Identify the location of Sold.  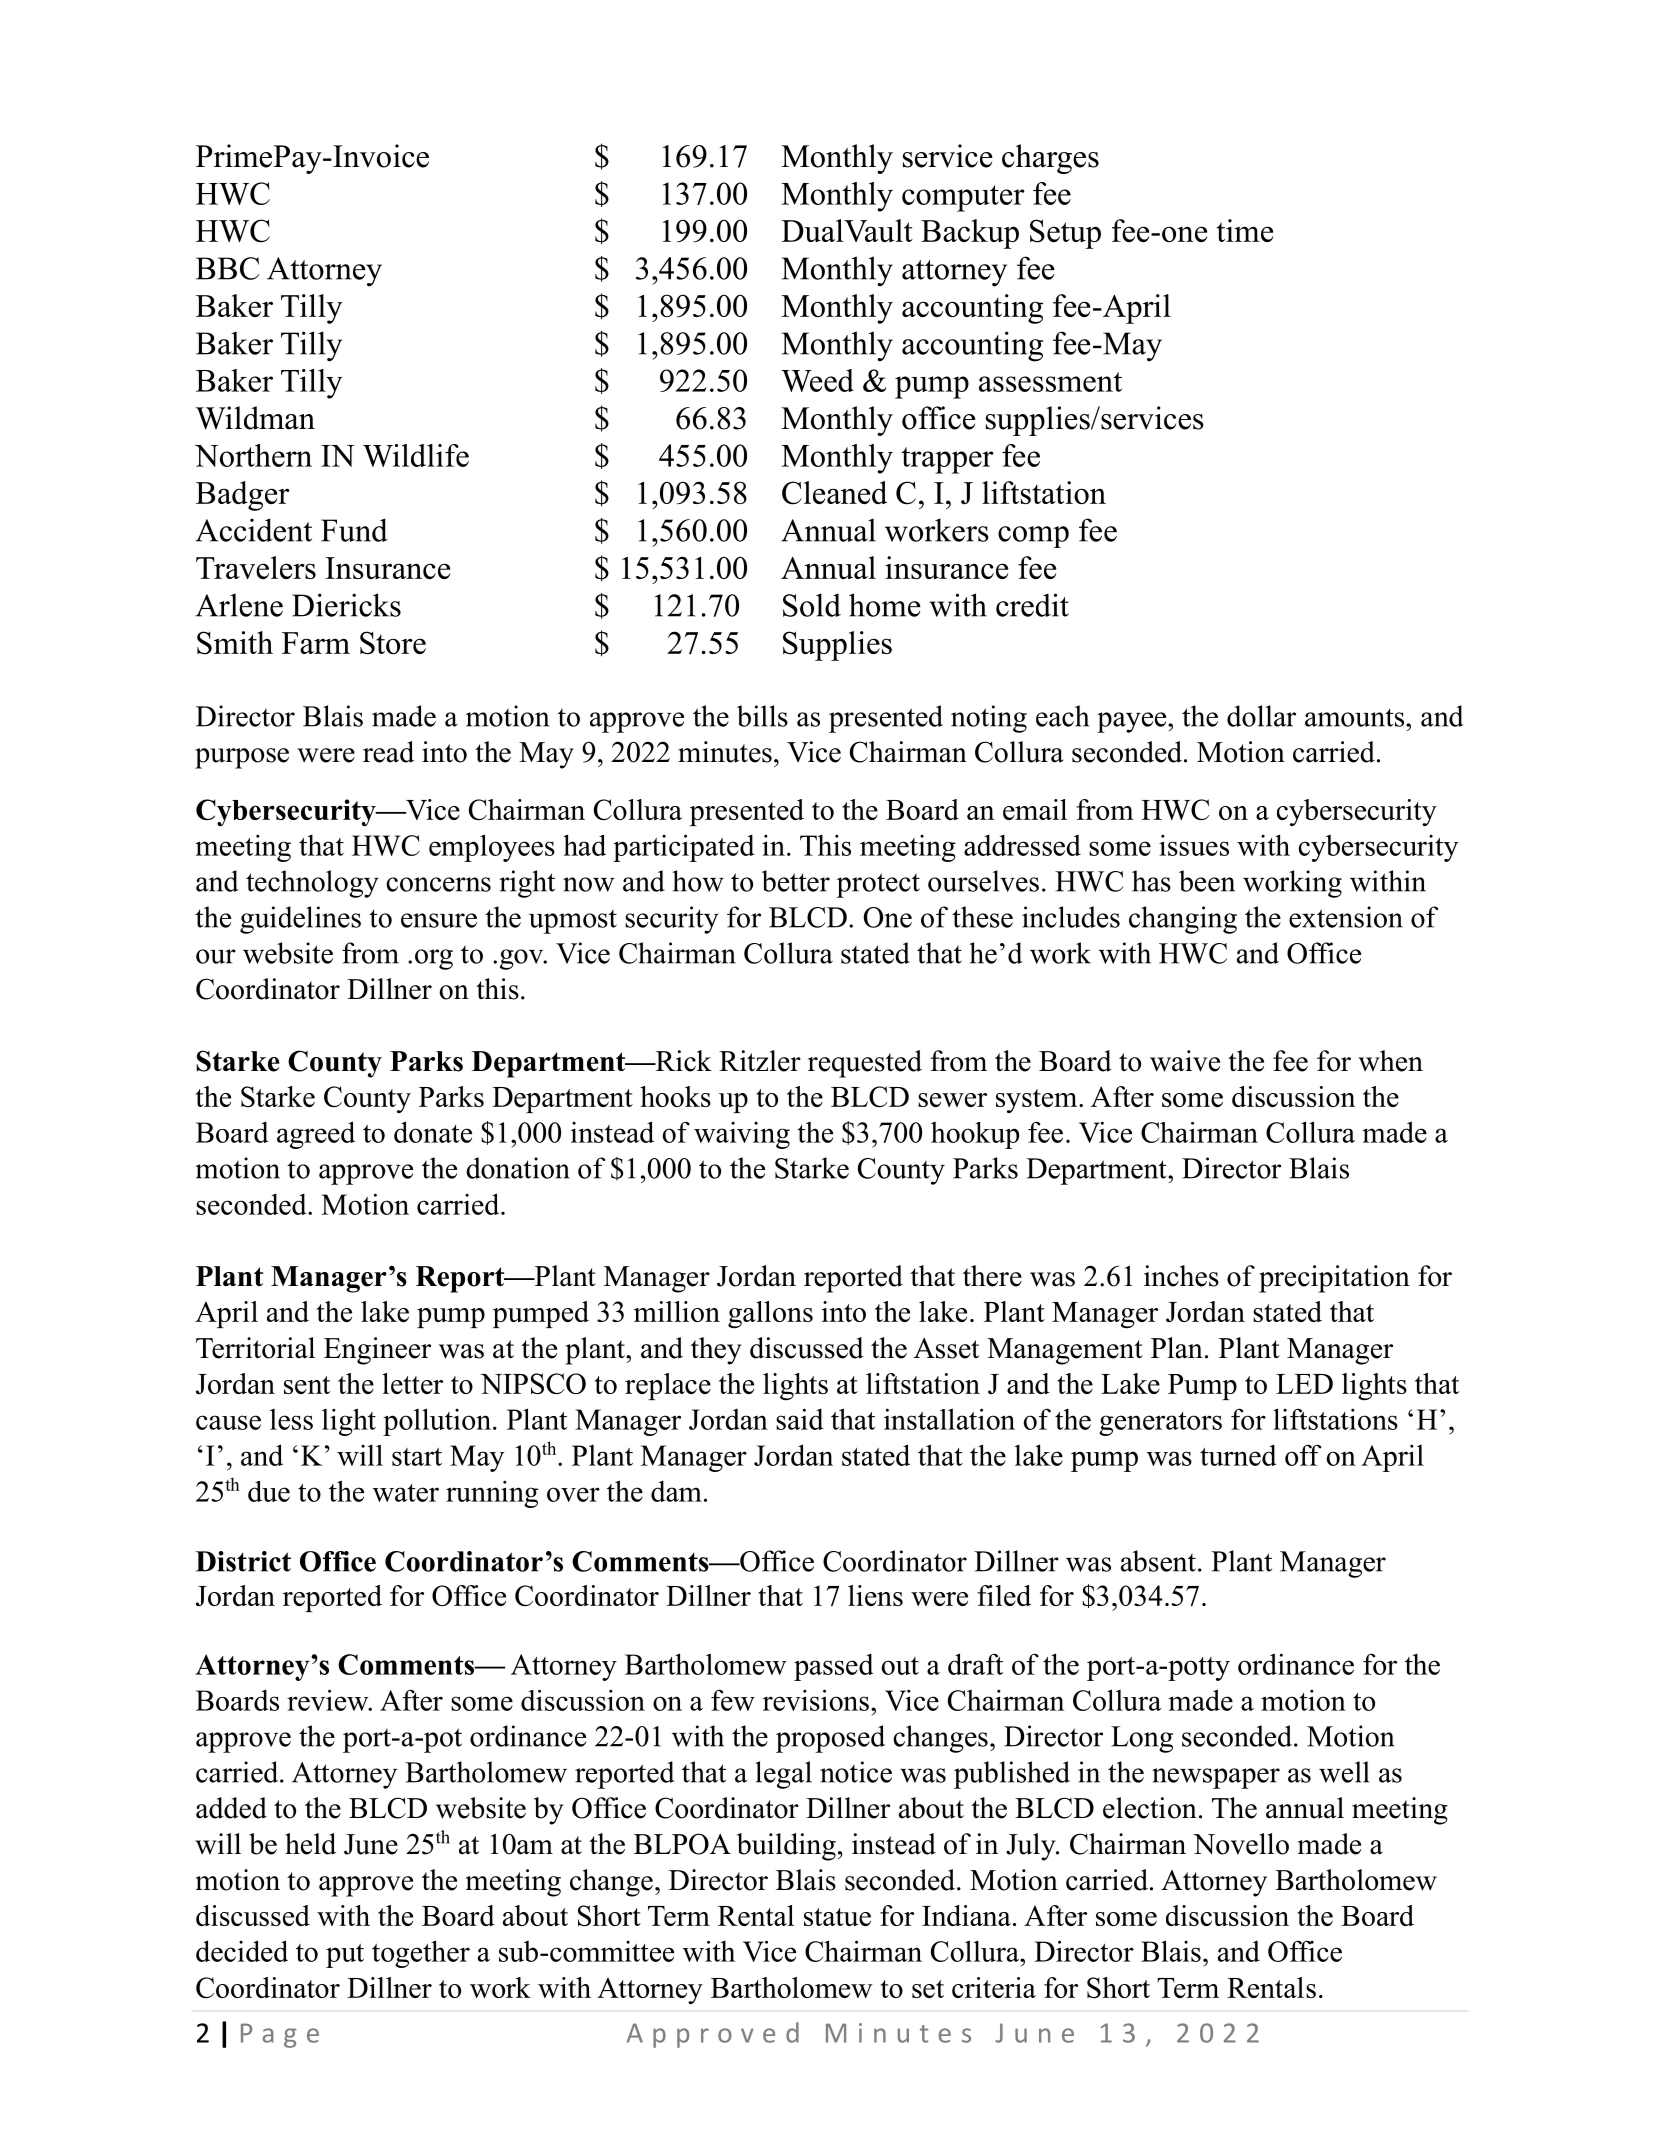
(812, 605).
